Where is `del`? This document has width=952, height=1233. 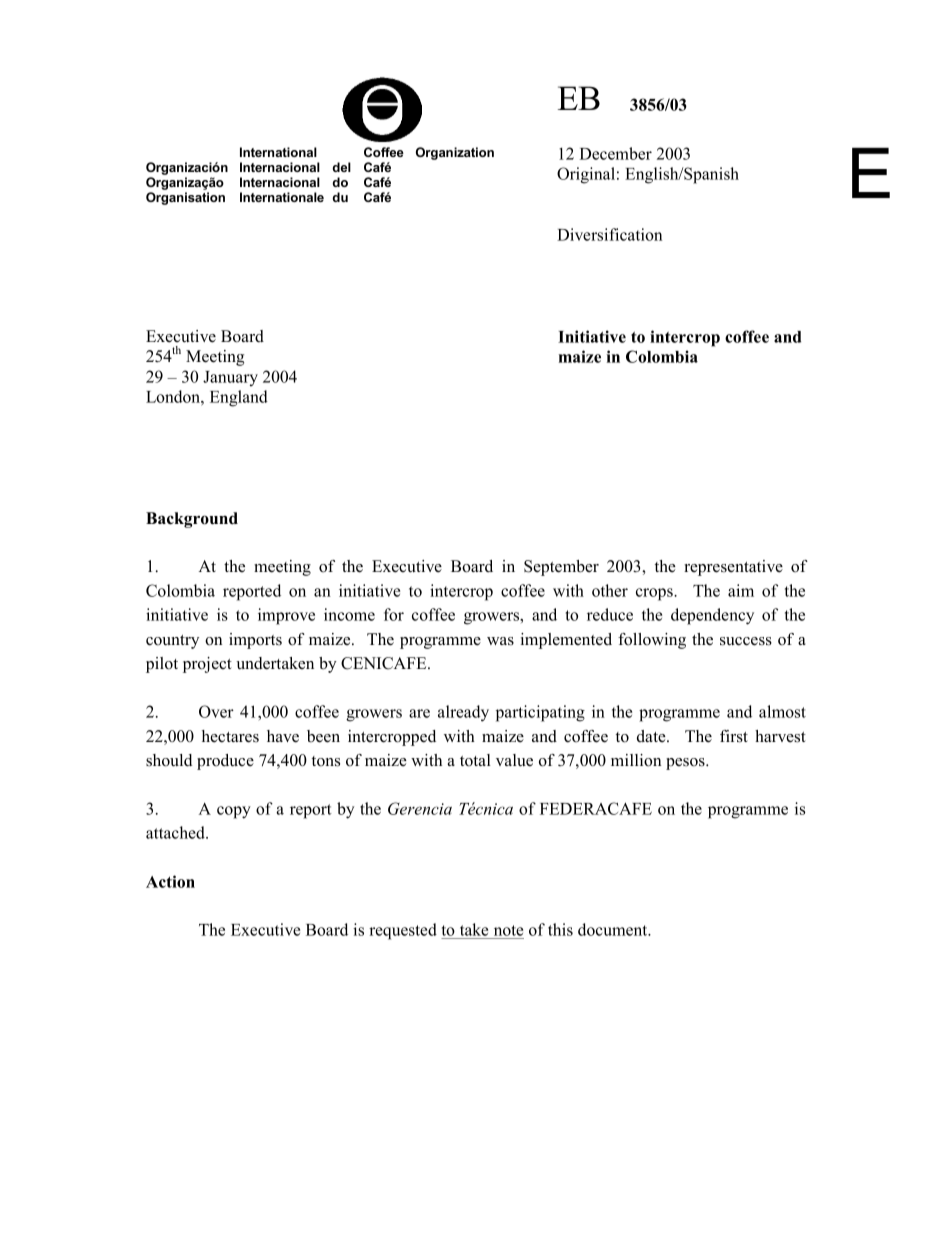 del is located at coordinates (341, 167).
